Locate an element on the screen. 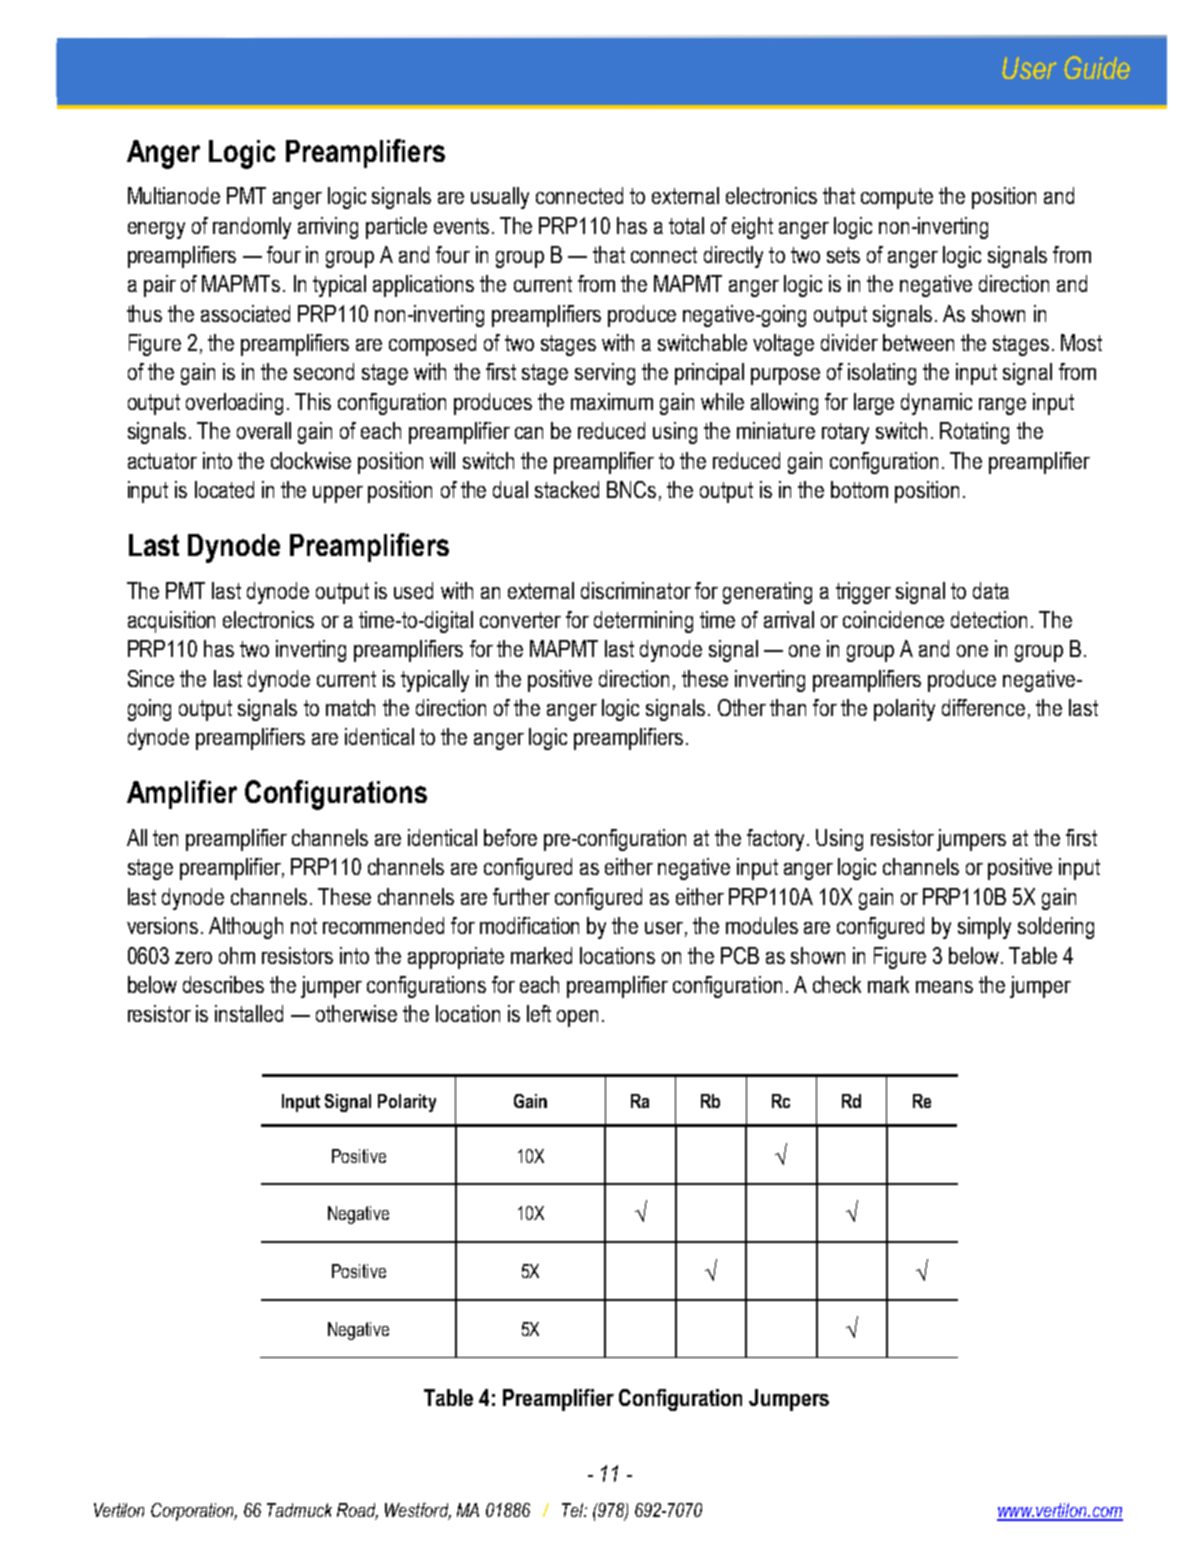  determining is located at coordinates (643, 622).
